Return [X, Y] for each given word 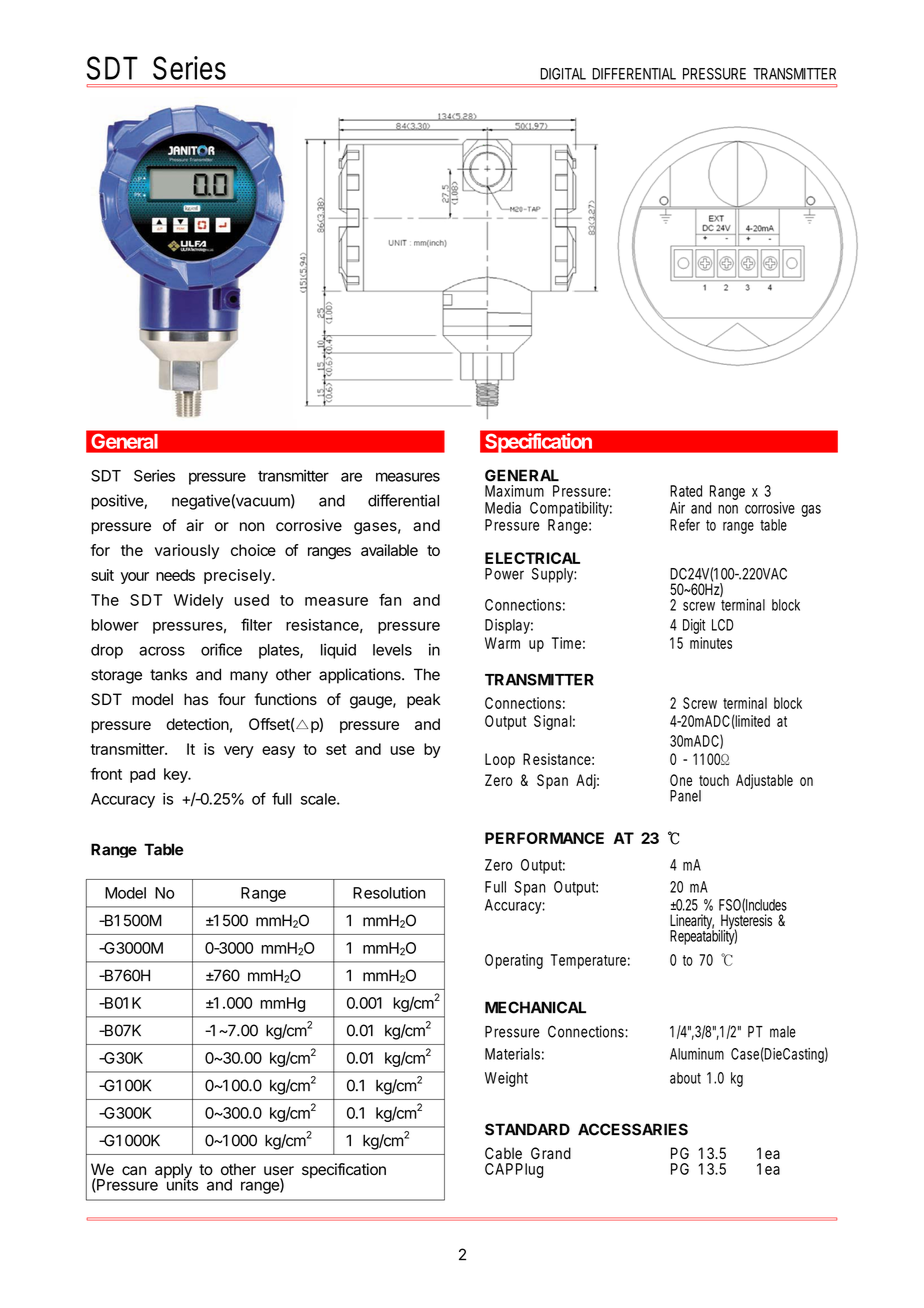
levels [392, 650]
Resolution [389, 893]
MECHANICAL [535, 1007]
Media [503, 508]
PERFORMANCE [544, 838]
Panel [685, 796]
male [783, 1032]
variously [187, 551]
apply [173, 1172]
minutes [711, 643]
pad [142, 775]
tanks [168, 675]
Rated [686, 491]
